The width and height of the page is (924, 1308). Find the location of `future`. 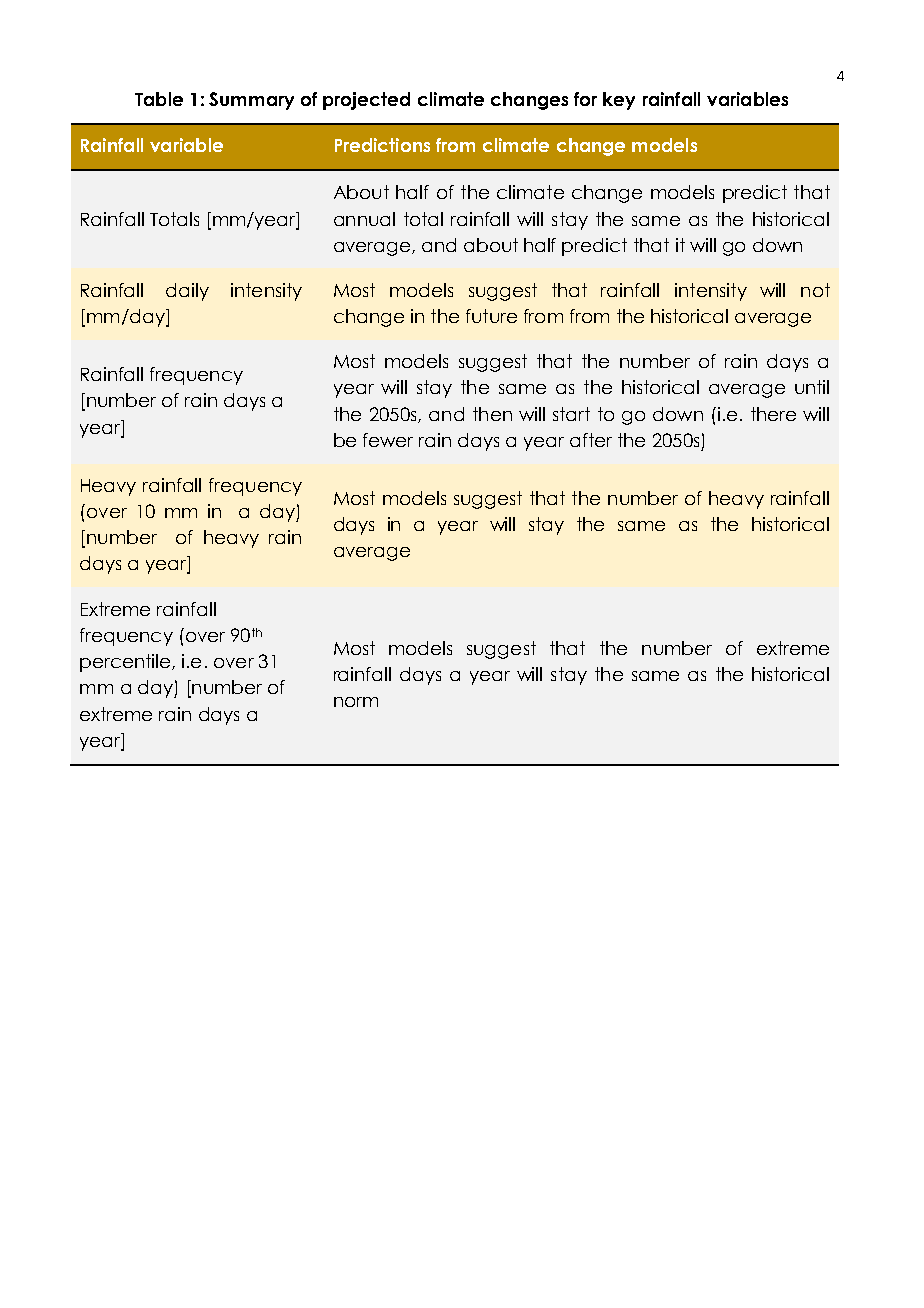

future is located at coordinates (491, 316).
